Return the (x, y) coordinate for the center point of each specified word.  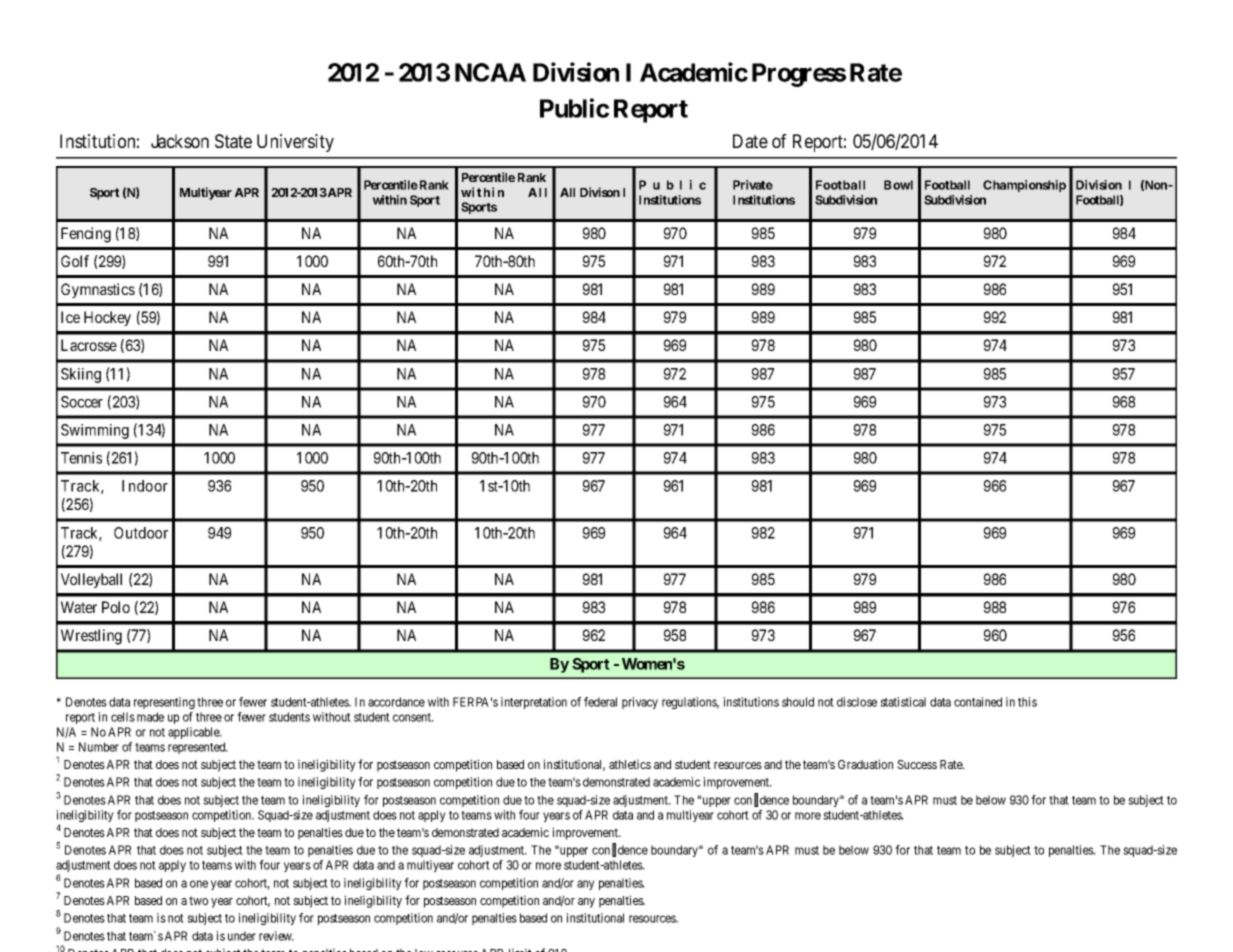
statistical (903, 702)
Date (750, 141)
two (198, 900)
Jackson (180, 141)
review (276, 936)
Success (917, 764)
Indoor (145, 486)
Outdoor (141, 533)
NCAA (490, 72)
